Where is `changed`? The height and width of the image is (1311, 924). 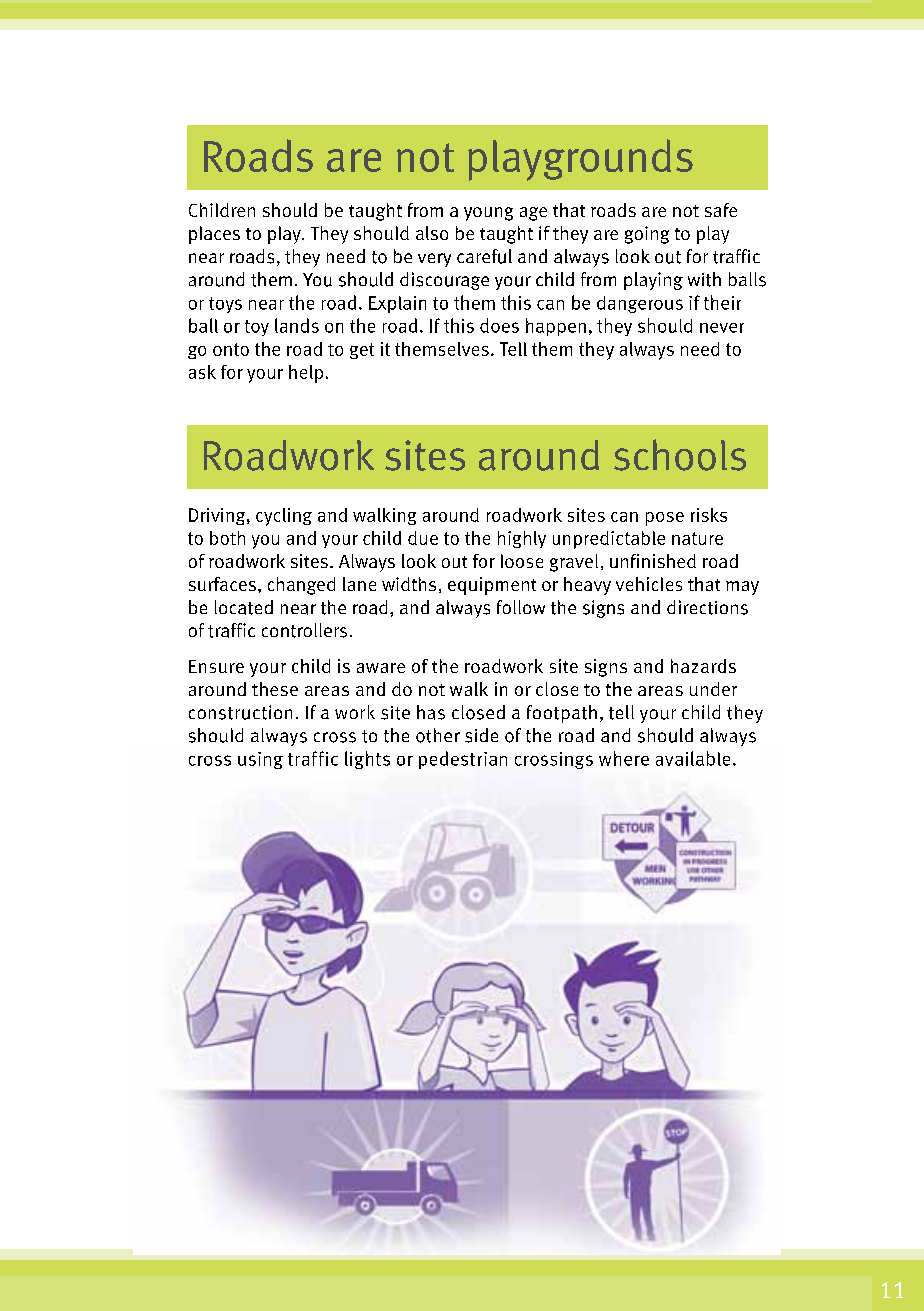
changed is located at coordinates (301, 586).
